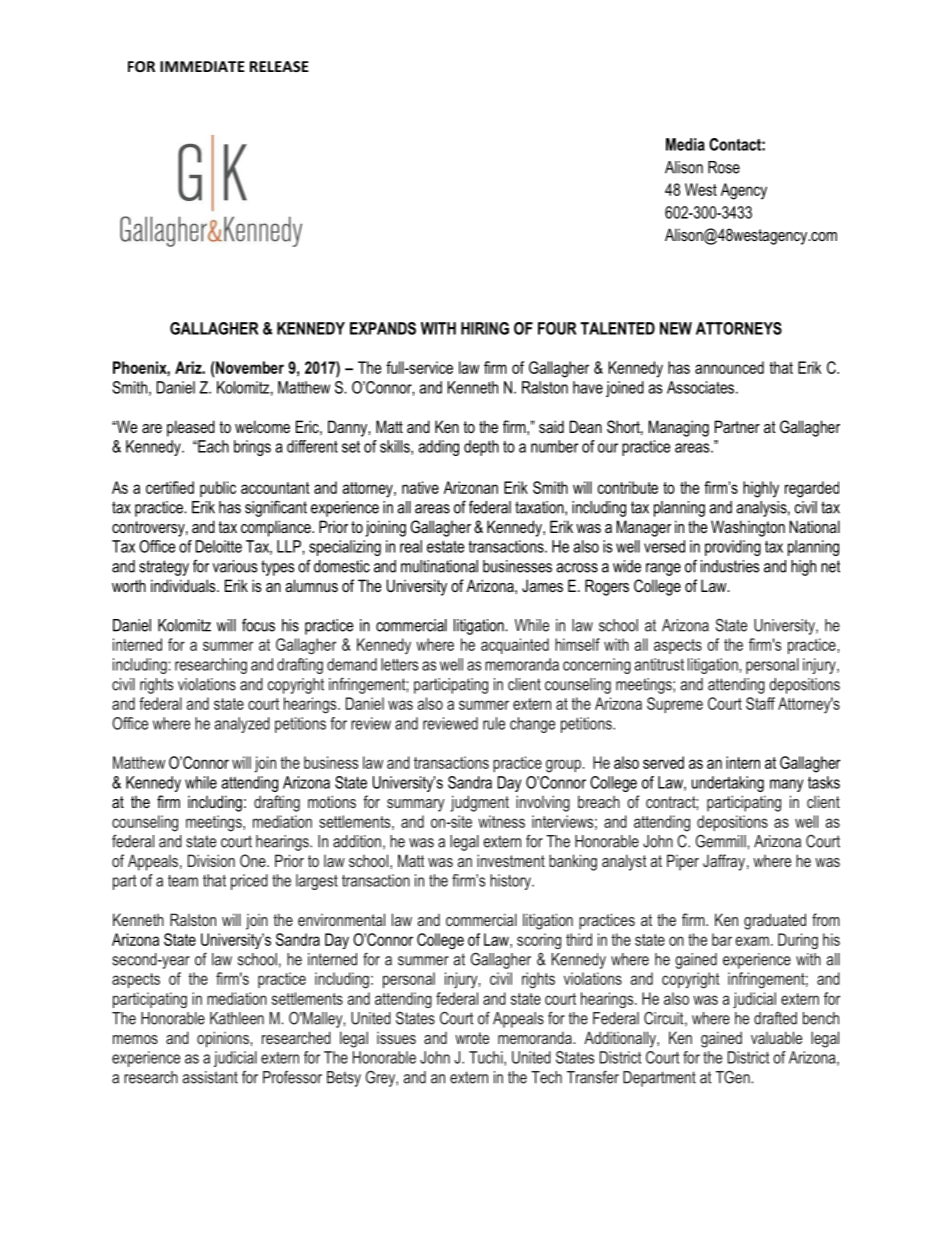  Describe the element at coordinates (279, 66) in the image. I see `RELEASE` at that location.
